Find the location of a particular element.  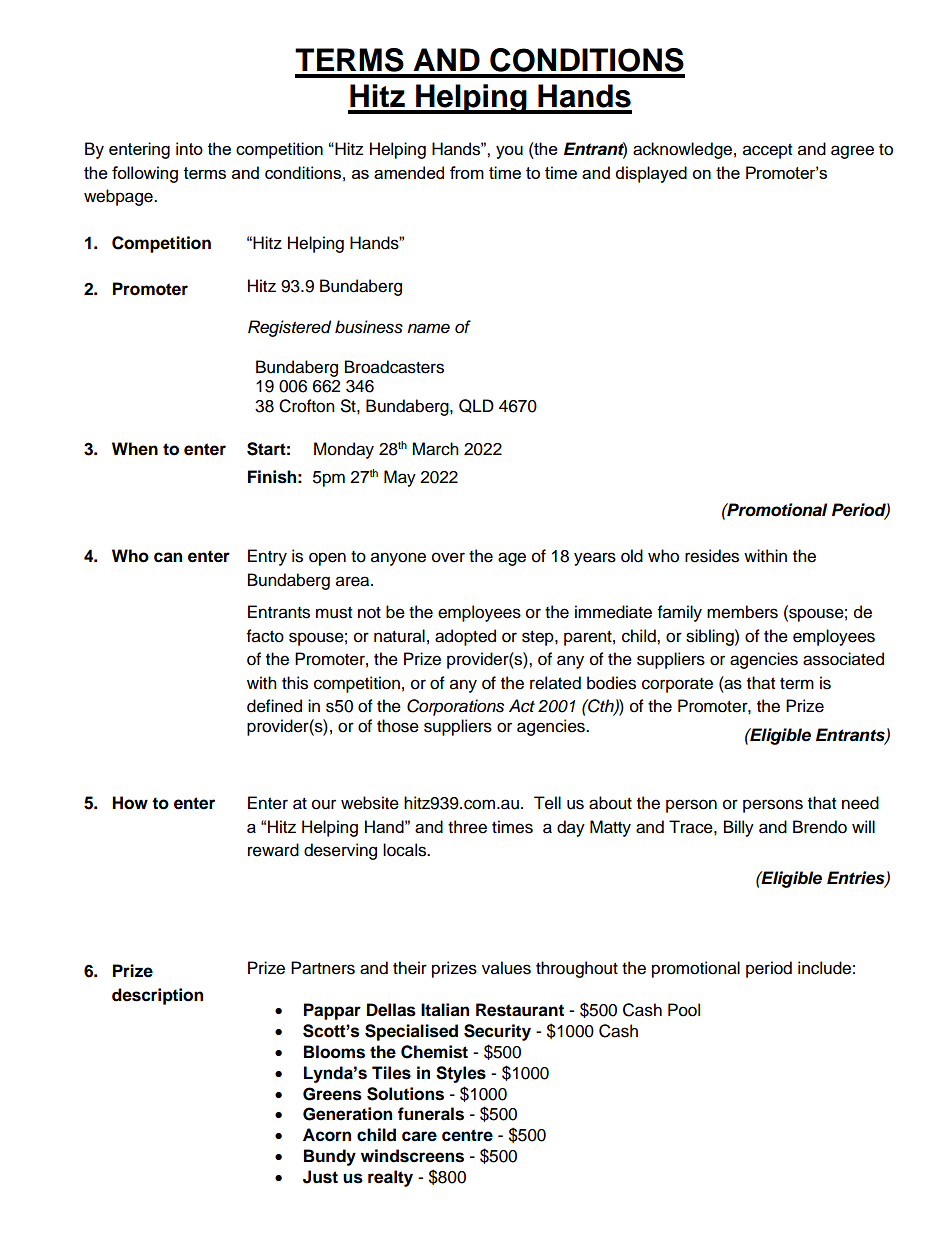

over is located at coordinates (448, 557).
